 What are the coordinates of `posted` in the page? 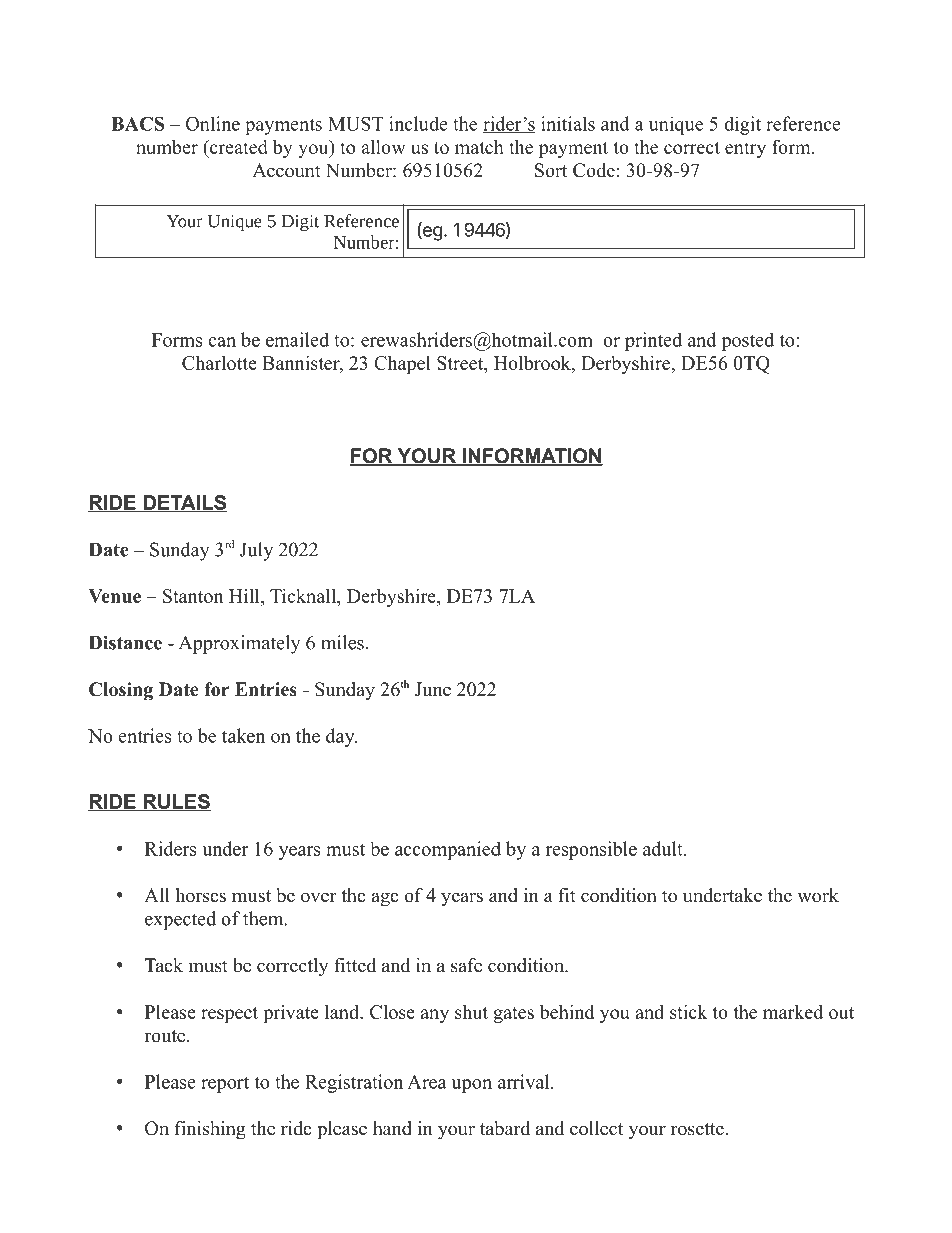 It's located at (747, 341).
